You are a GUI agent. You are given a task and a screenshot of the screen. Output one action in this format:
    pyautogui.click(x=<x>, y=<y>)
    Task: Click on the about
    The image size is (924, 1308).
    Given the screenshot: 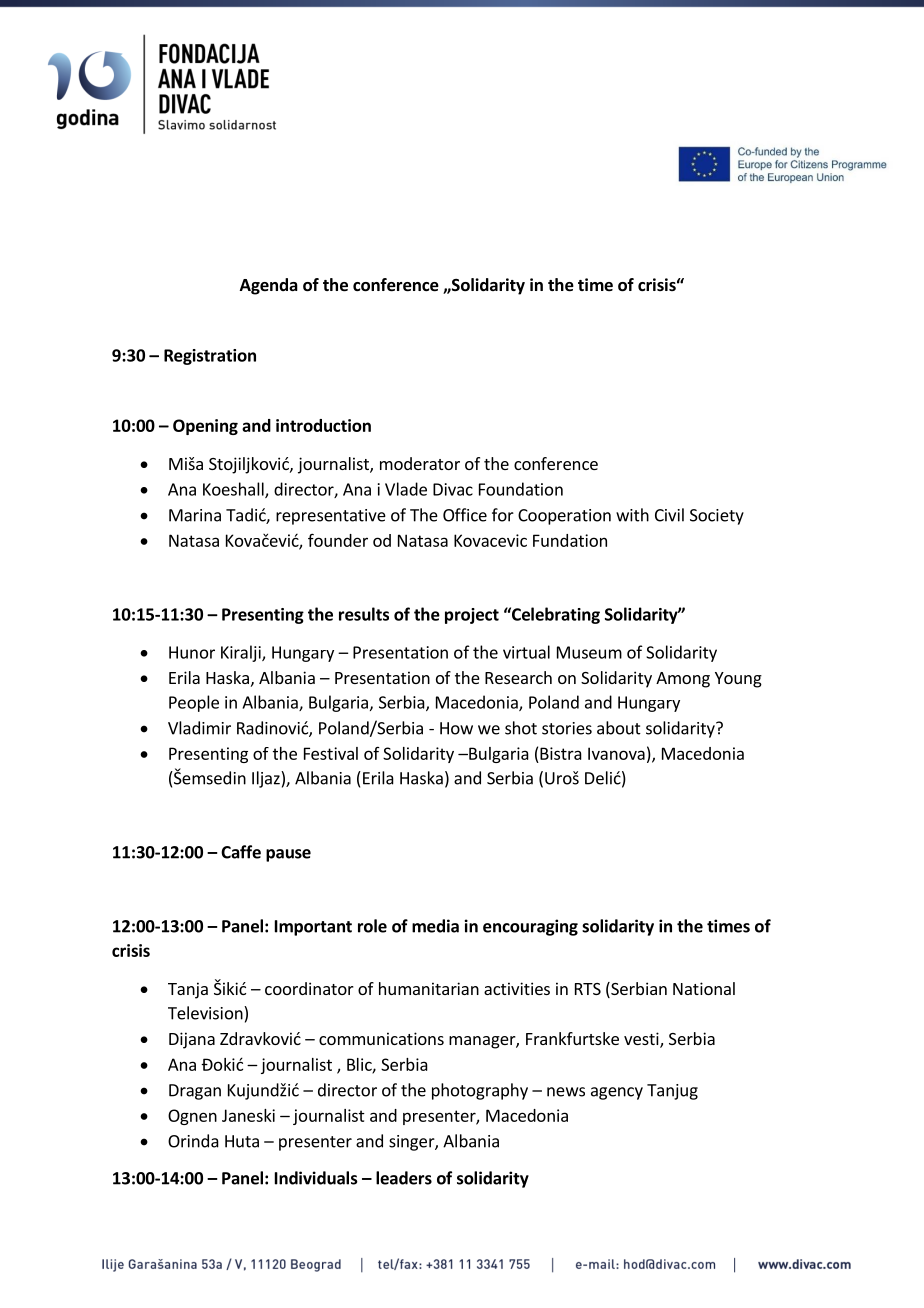 What is the action you would take?
    pyautogui.click(x=619, y=728)
